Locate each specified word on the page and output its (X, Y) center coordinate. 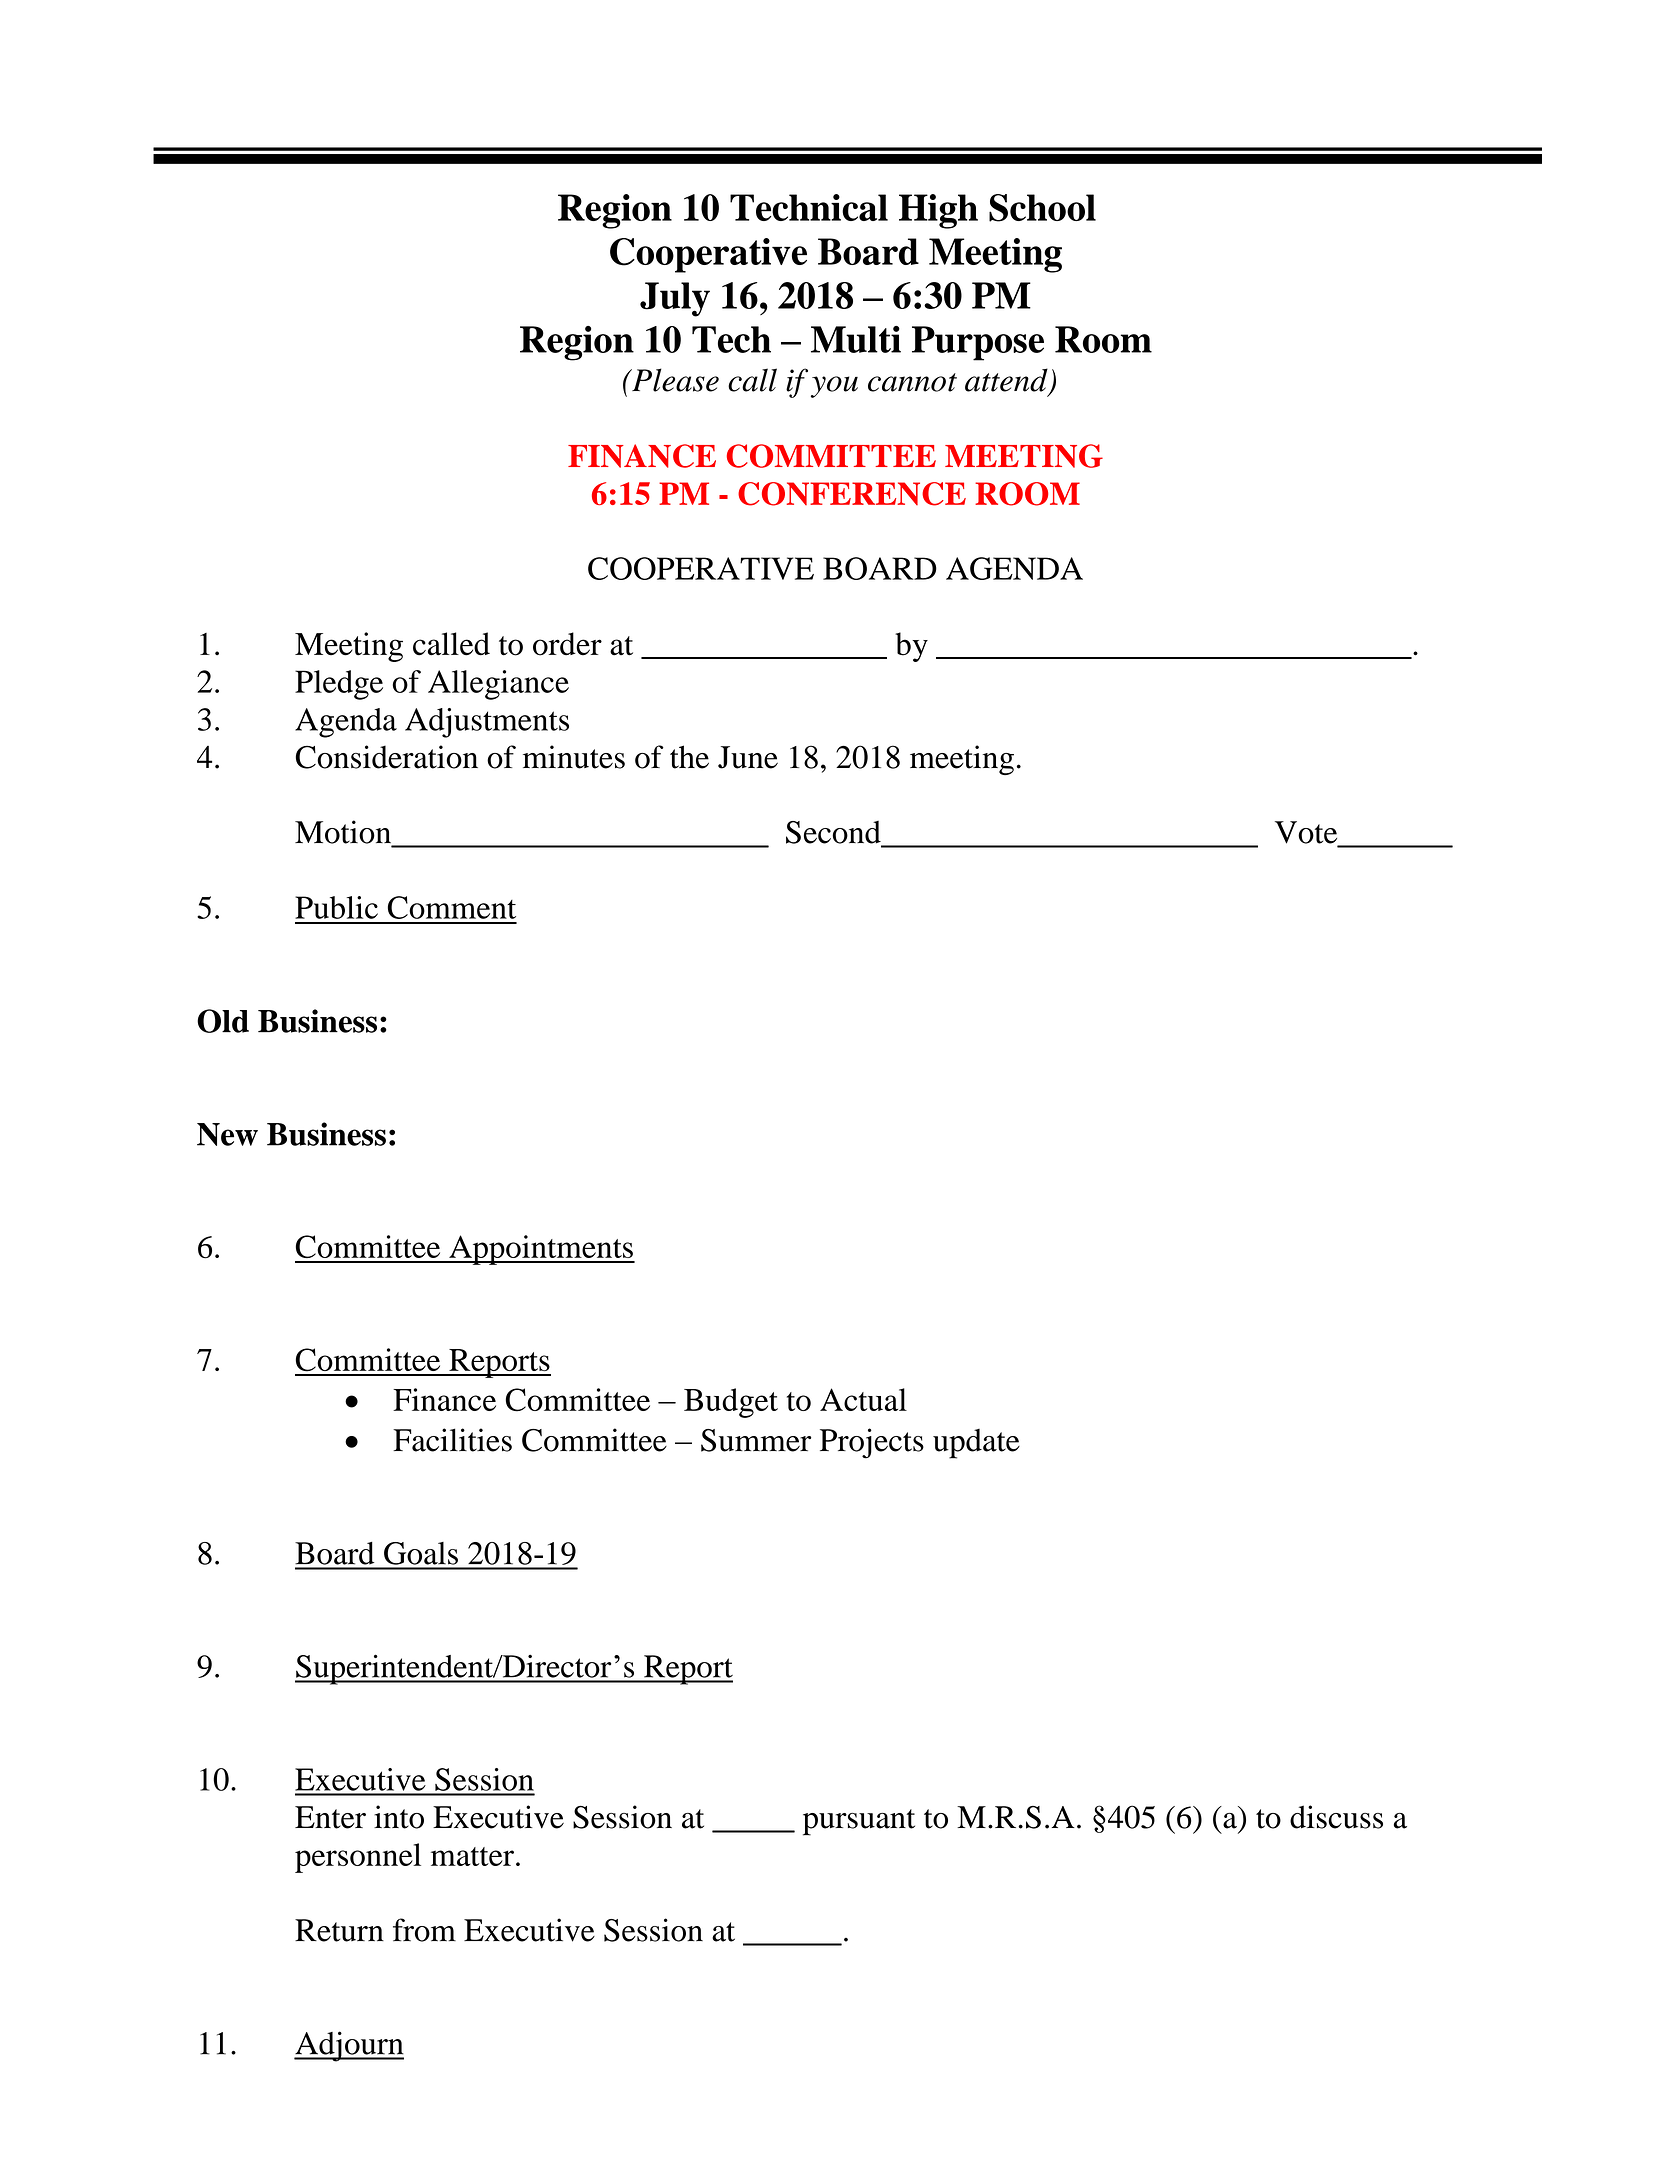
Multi (856, 339)
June (748, 757)
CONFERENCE (852, 494)
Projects (872, 1443)
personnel (358, 1858)
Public (336, 907)
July (675, 299)
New (227, 1134)
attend (1007, 381)
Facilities (452, 1440)
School (1042, 208)
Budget (731, 1403)
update (976, 1444)
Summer (756, 1440)
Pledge (339, 685)
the (689, 757)
